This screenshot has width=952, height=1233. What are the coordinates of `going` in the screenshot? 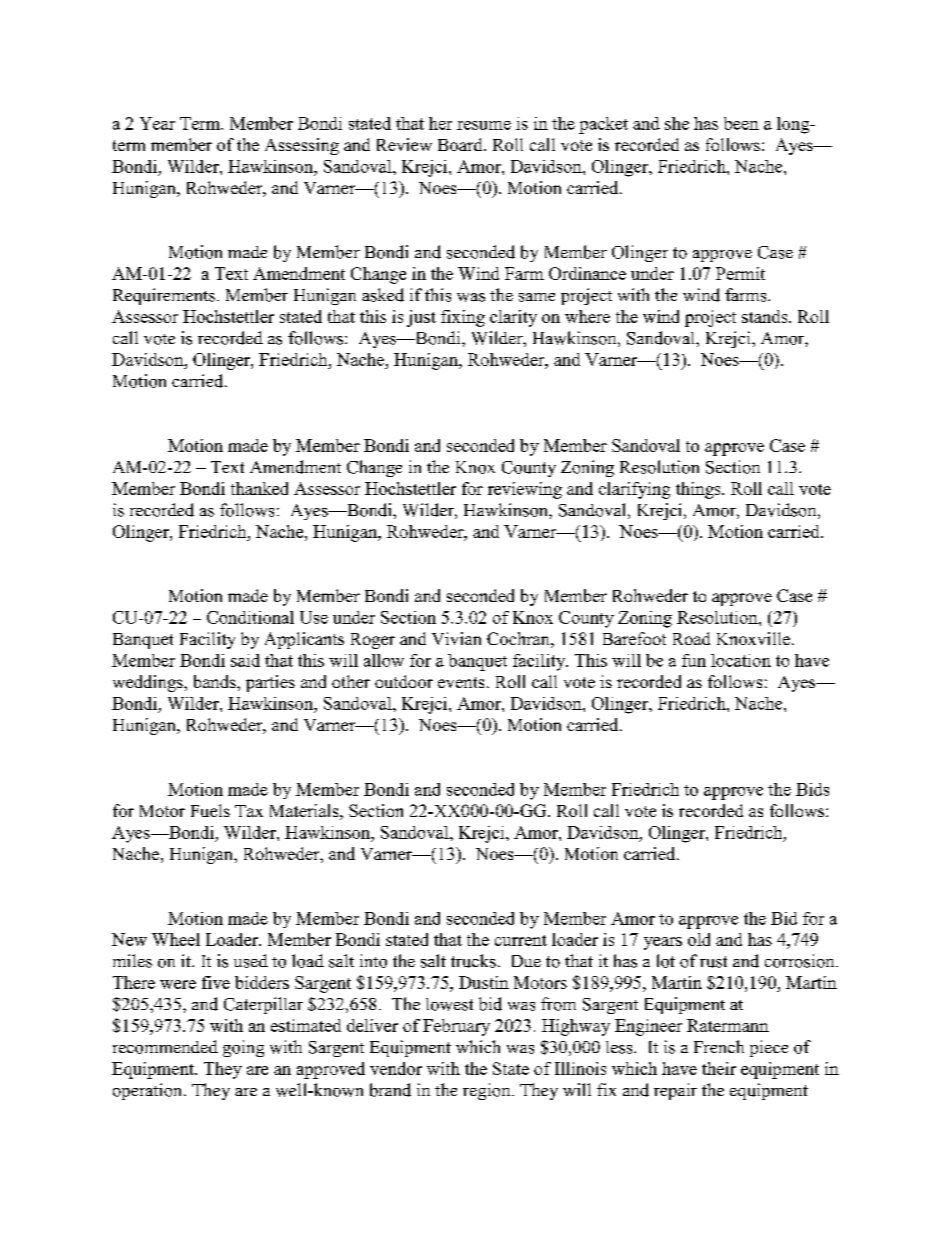 It's located at (243, 1048).
